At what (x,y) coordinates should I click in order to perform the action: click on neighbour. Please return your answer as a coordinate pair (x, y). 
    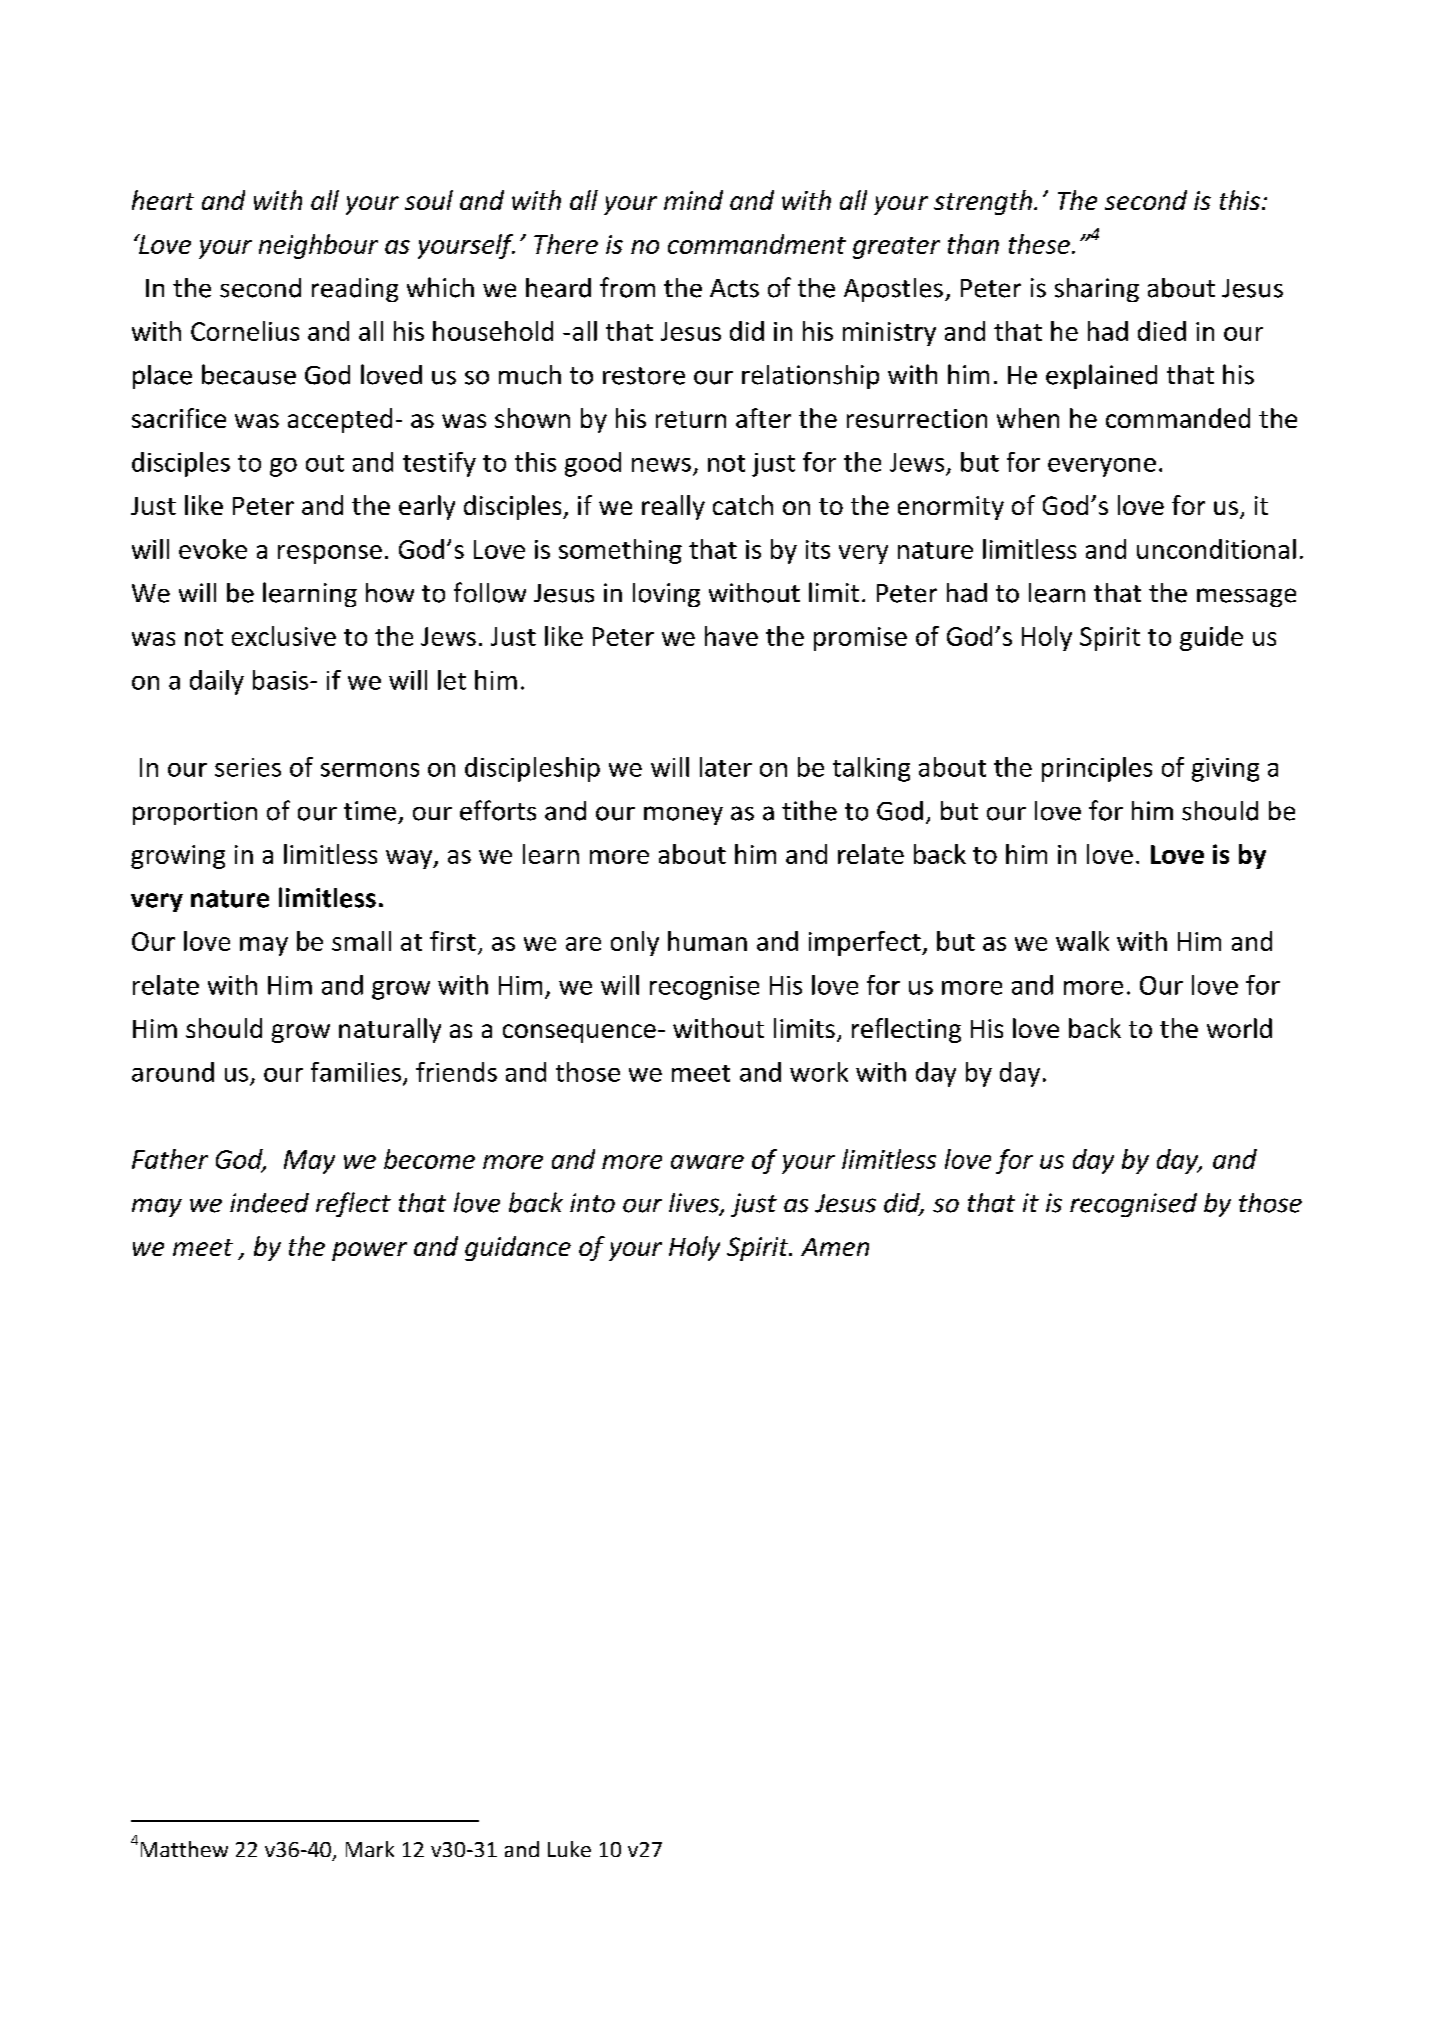
    Looking at the image, I should click on (318, 246).
